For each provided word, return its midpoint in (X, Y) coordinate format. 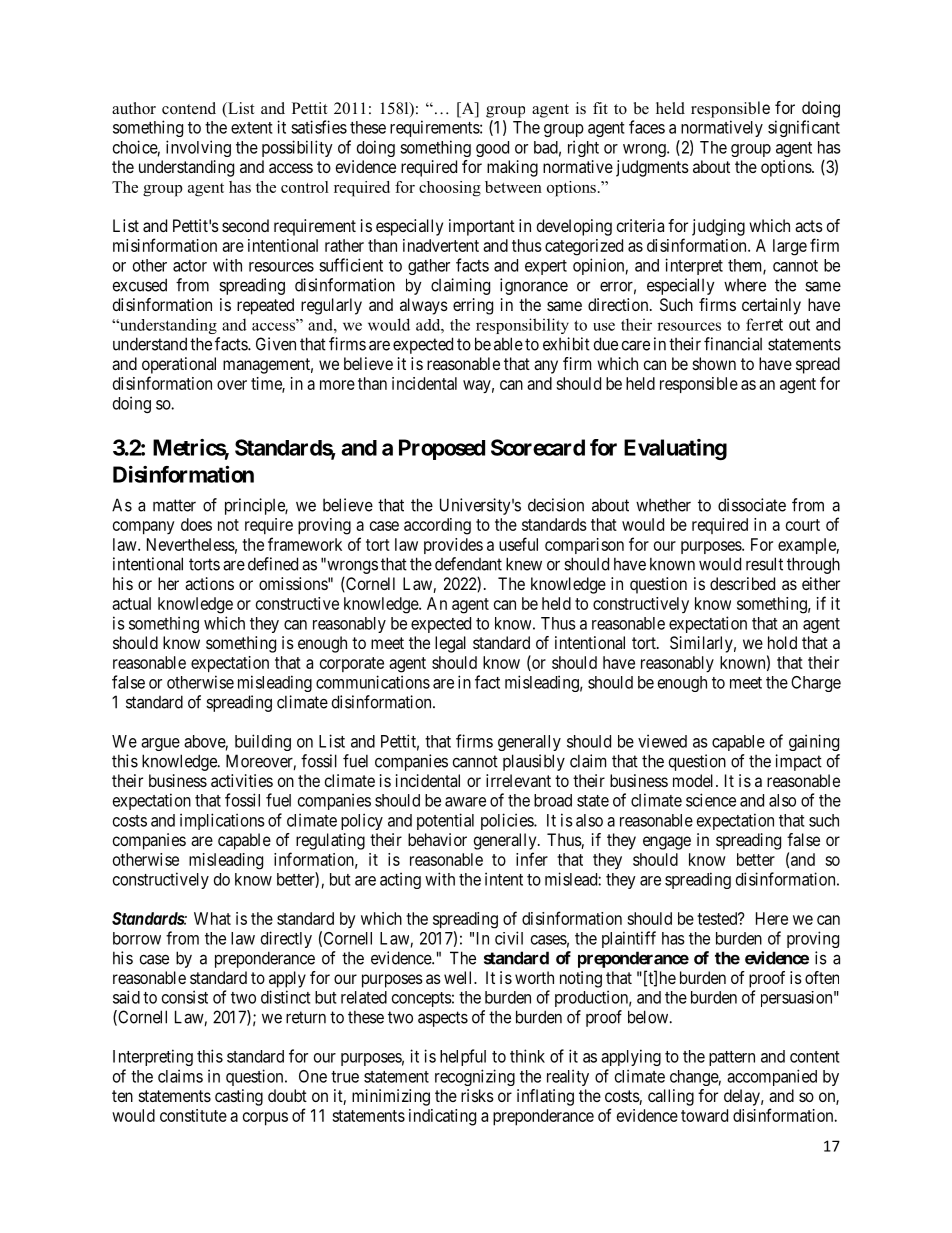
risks (477, 1095)
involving (198, 148)
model (695, 780)
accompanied (772, 1077)
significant (804, 128)
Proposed (442, 449)
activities (242, 780)
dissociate (752, 505)
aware (465, 802)
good (492, 149)
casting (239, 1097)
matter (174, 505)
